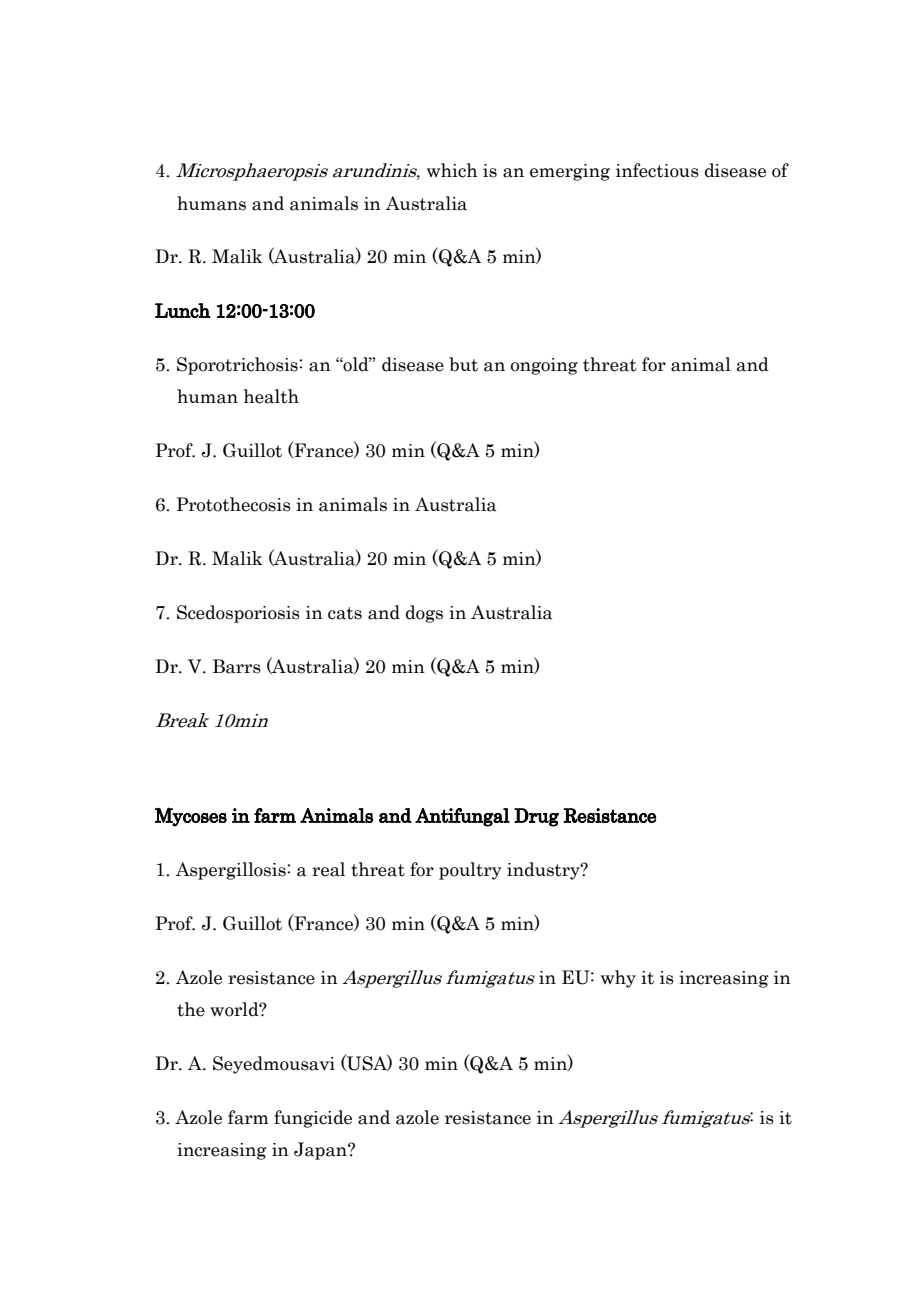 The height and width of the page is (1308, 924). I want to click on Japan, so click(321, 1151).
